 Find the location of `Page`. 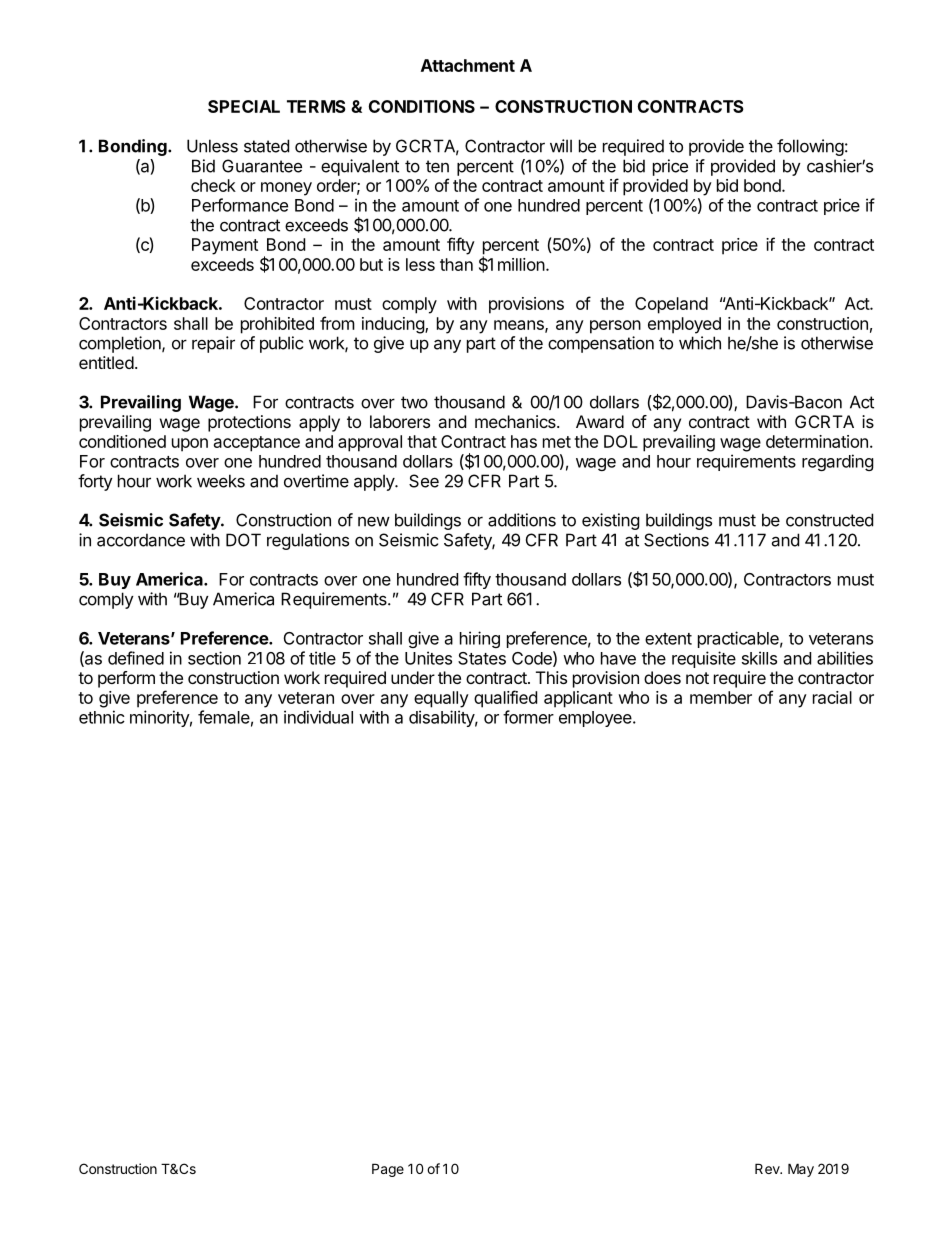

Page is located at coordinates (388, 1170).
